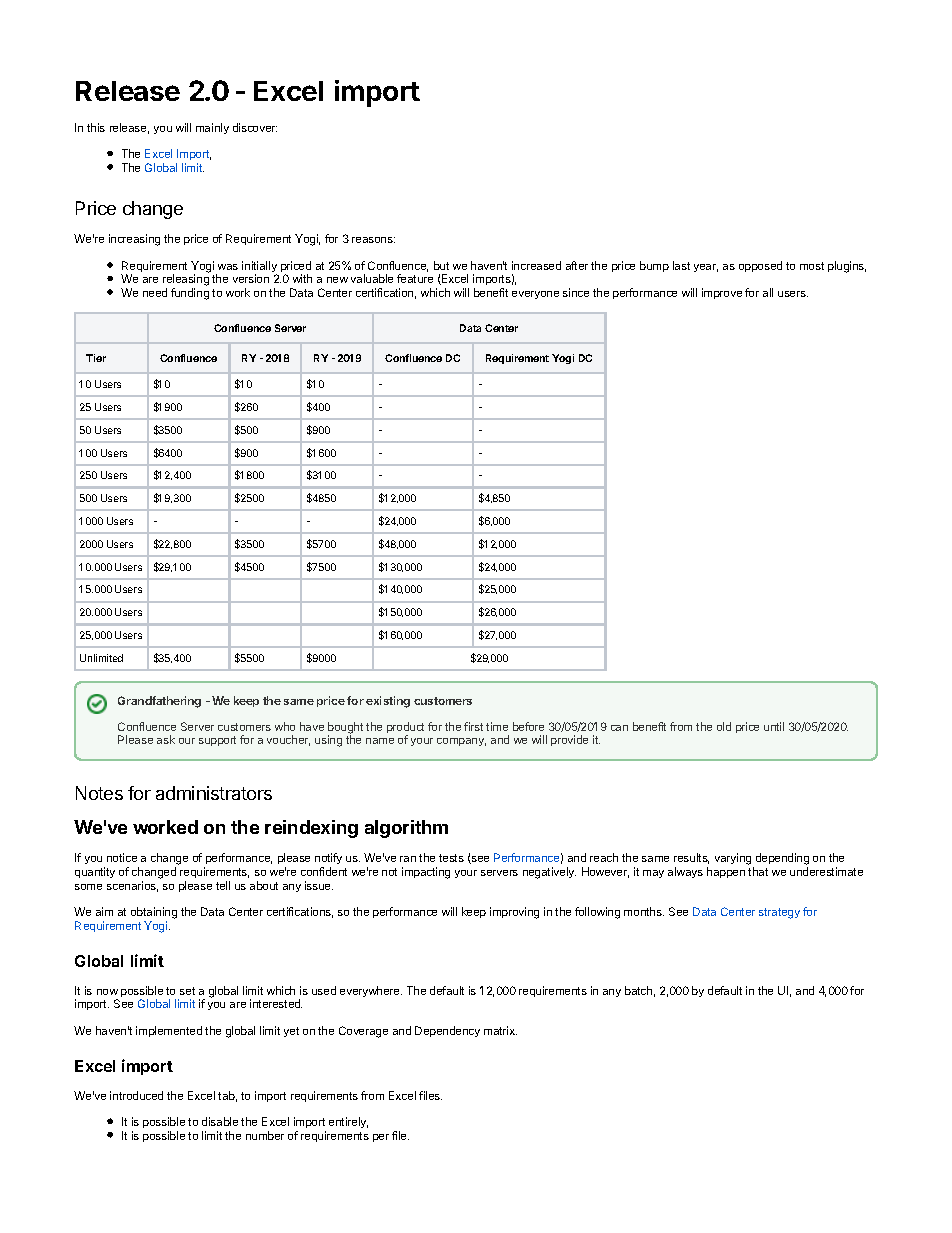 Image resolution: width=952 pixels, height=1233 pixels. I want to click on introduced, so click(136, 1095).
